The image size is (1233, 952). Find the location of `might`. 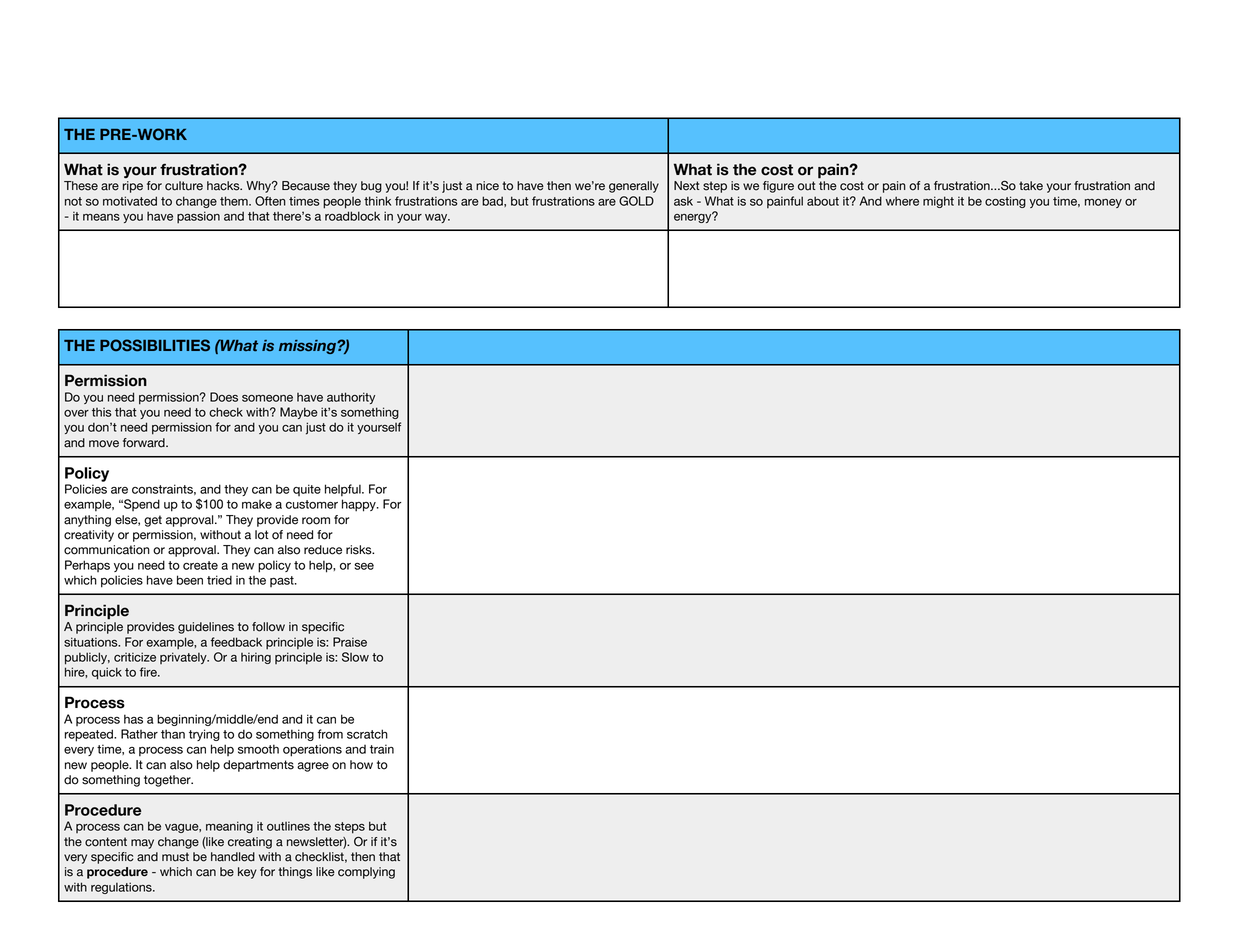

might is located at coordinates (938, 202).
